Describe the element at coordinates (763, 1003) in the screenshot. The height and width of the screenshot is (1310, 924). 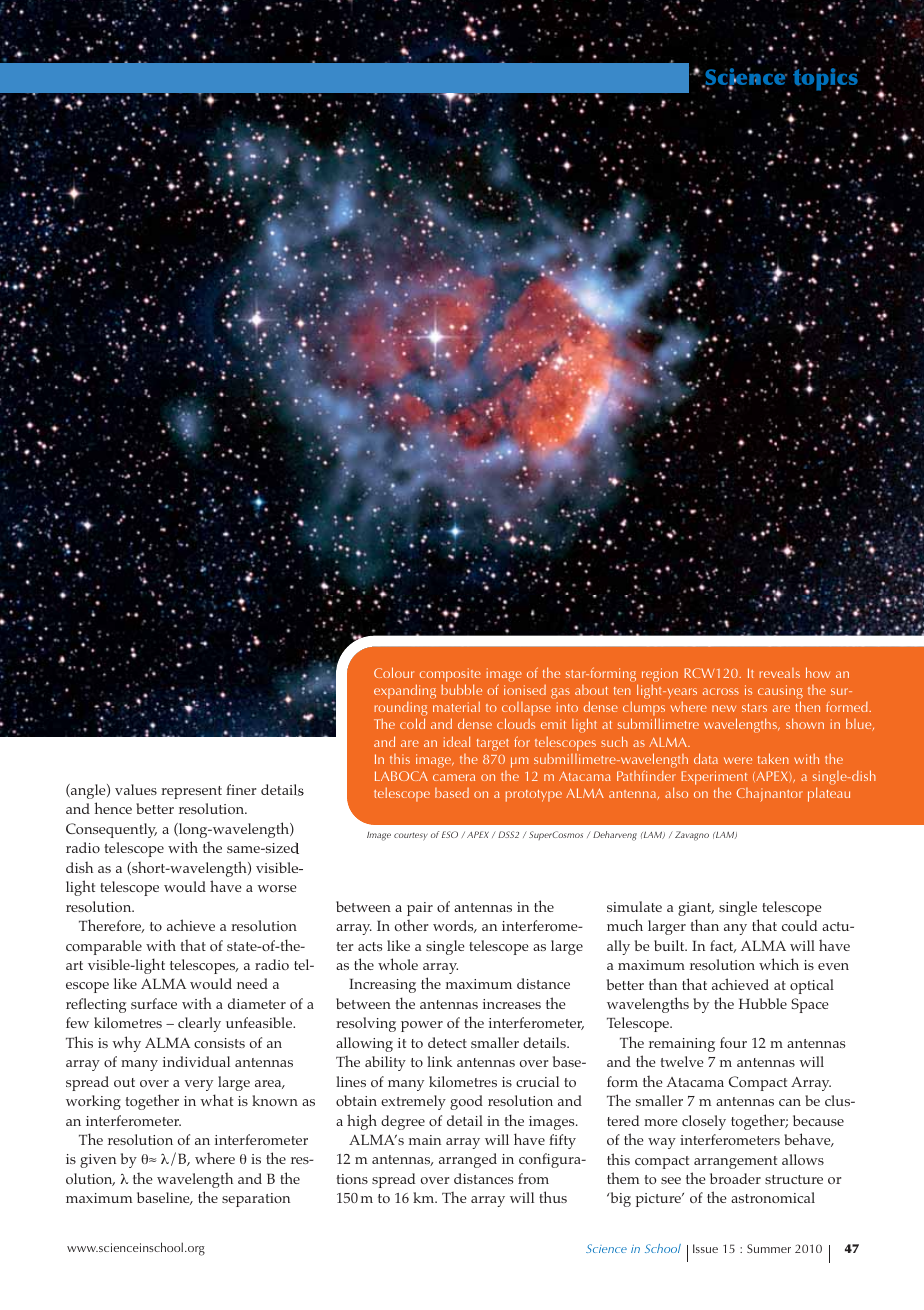
I see `Hubble` at that location.
